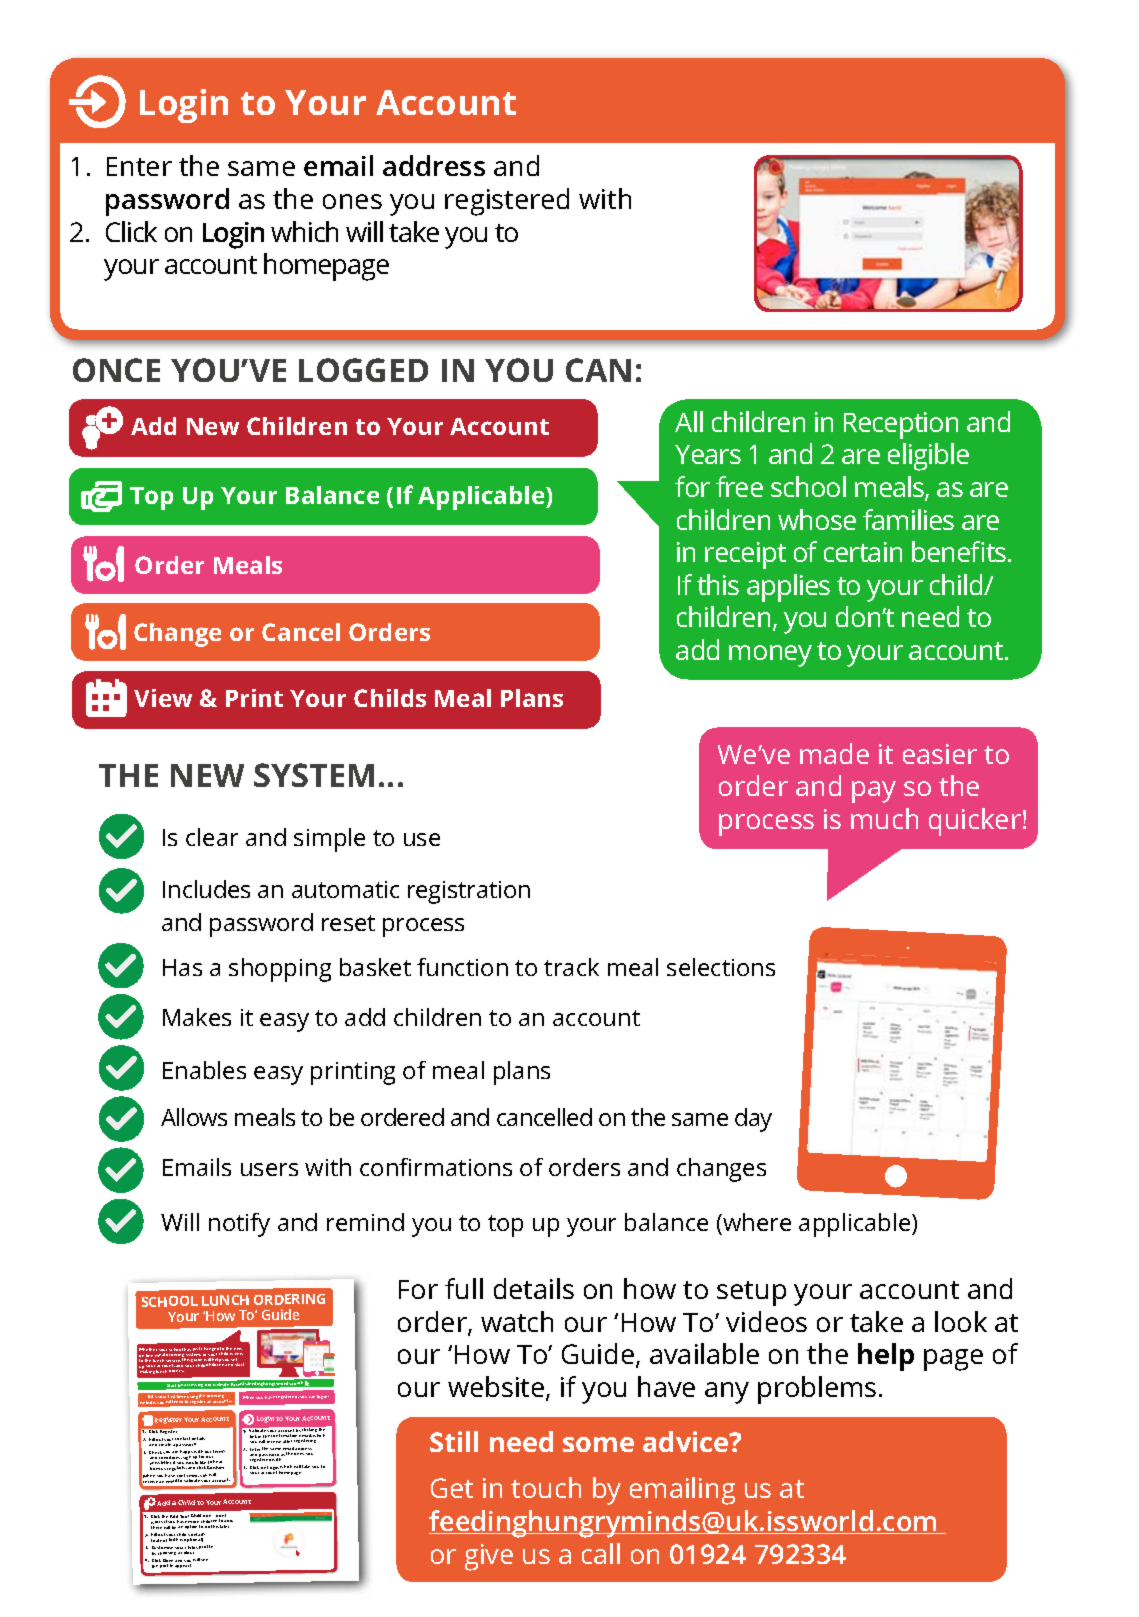 The image size is (1139, 1617). I want to click on track, so click(571, 967).
